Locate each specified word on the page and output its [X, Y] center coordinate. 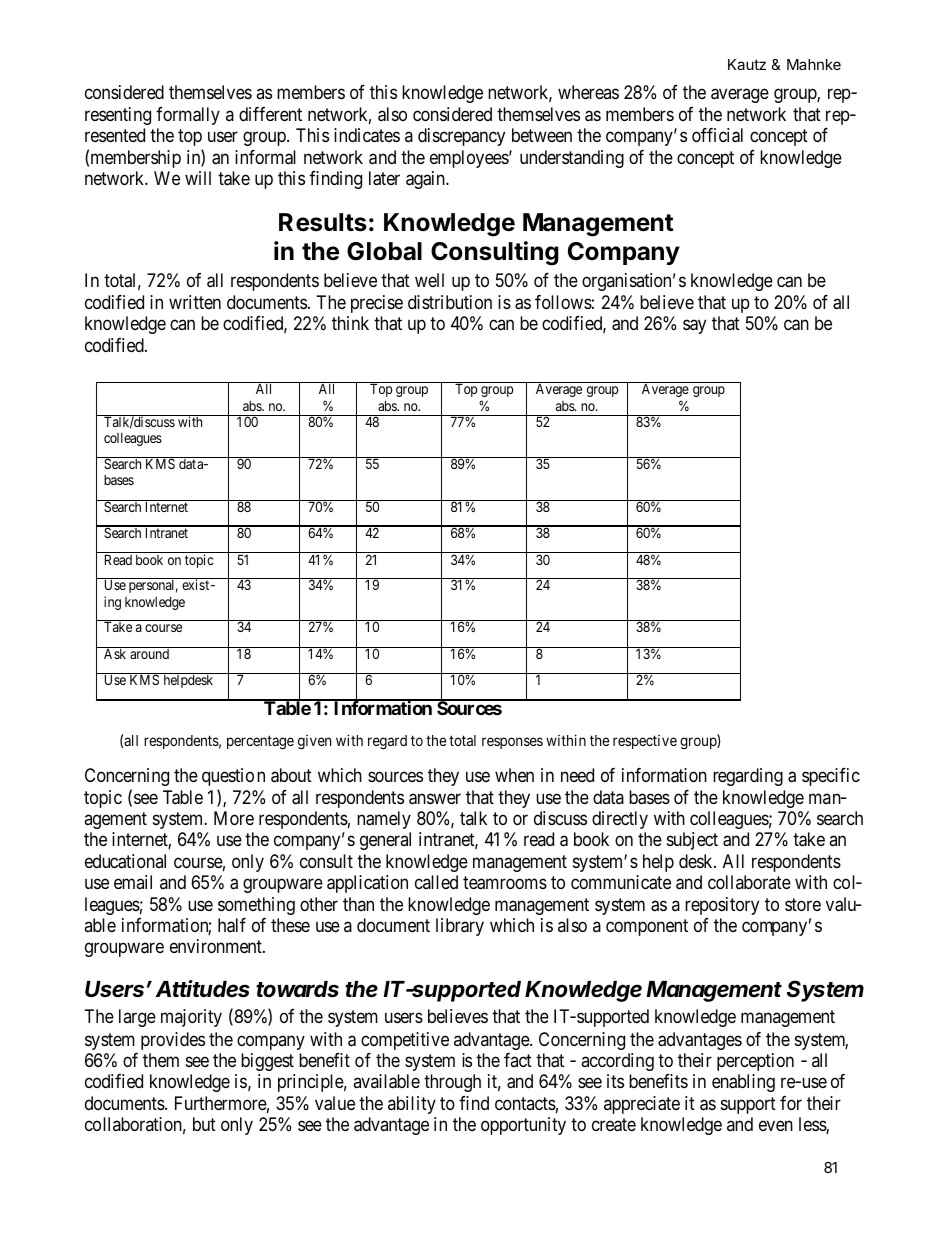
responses [512, 743]
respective [645, 741]
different [270, 114]
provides [173, 1041]
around [149, 654]
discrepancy [461, 137]
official [717, 135]
